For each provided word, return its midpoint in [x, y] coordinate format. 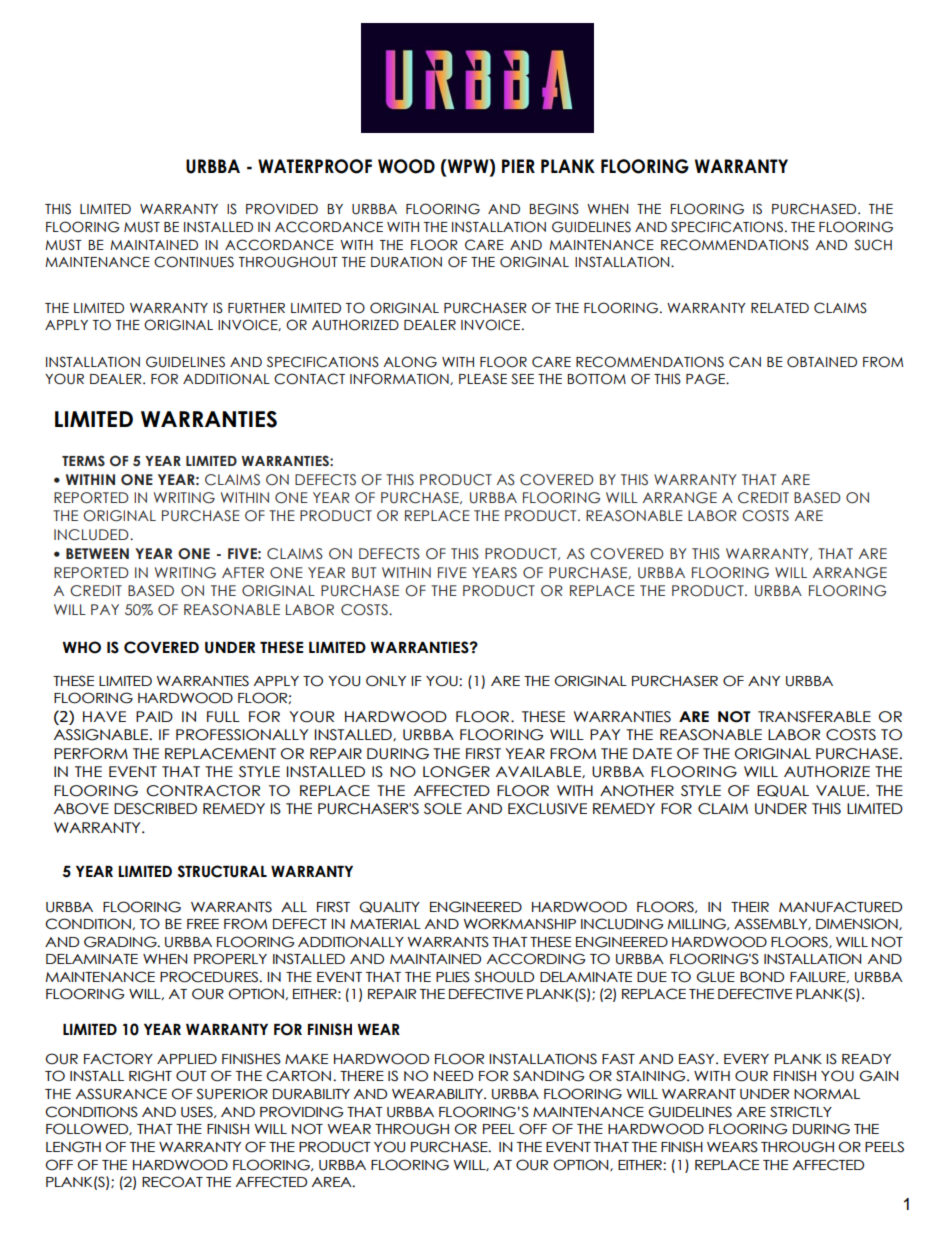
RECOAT [172, 1182]
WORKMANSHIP [519, 924]
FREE [203, 924]
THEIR [750, 907]
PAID [154, 716]
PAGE [707, 379]
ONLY [386, 681]
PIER [518, 166]
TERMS [83, 460]
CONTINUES [194, 262]
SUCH [873, 245]
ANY [764, 681]
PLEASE [483, 379]
